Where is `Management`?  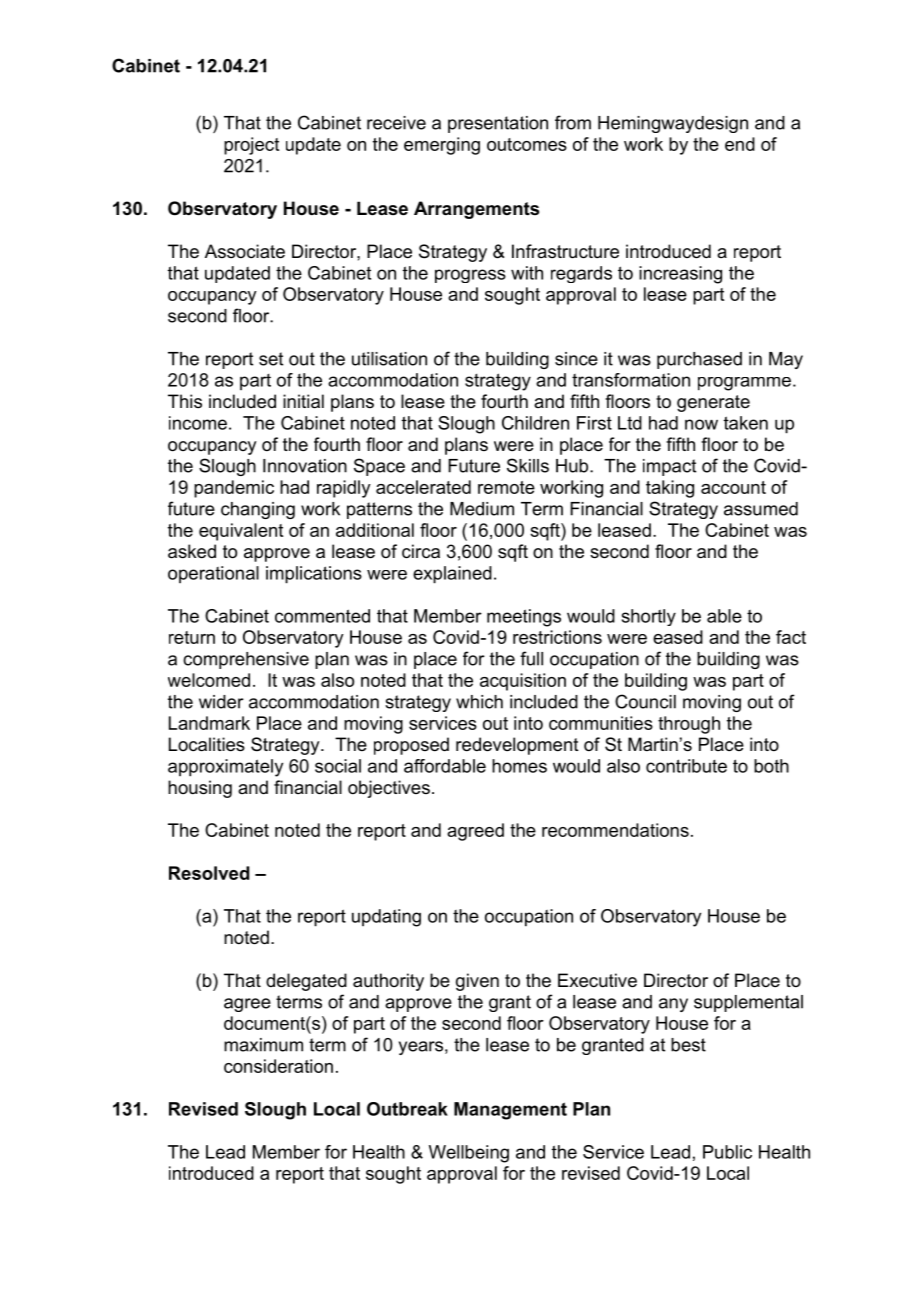 Management is located at coordinates (510, 1111).
